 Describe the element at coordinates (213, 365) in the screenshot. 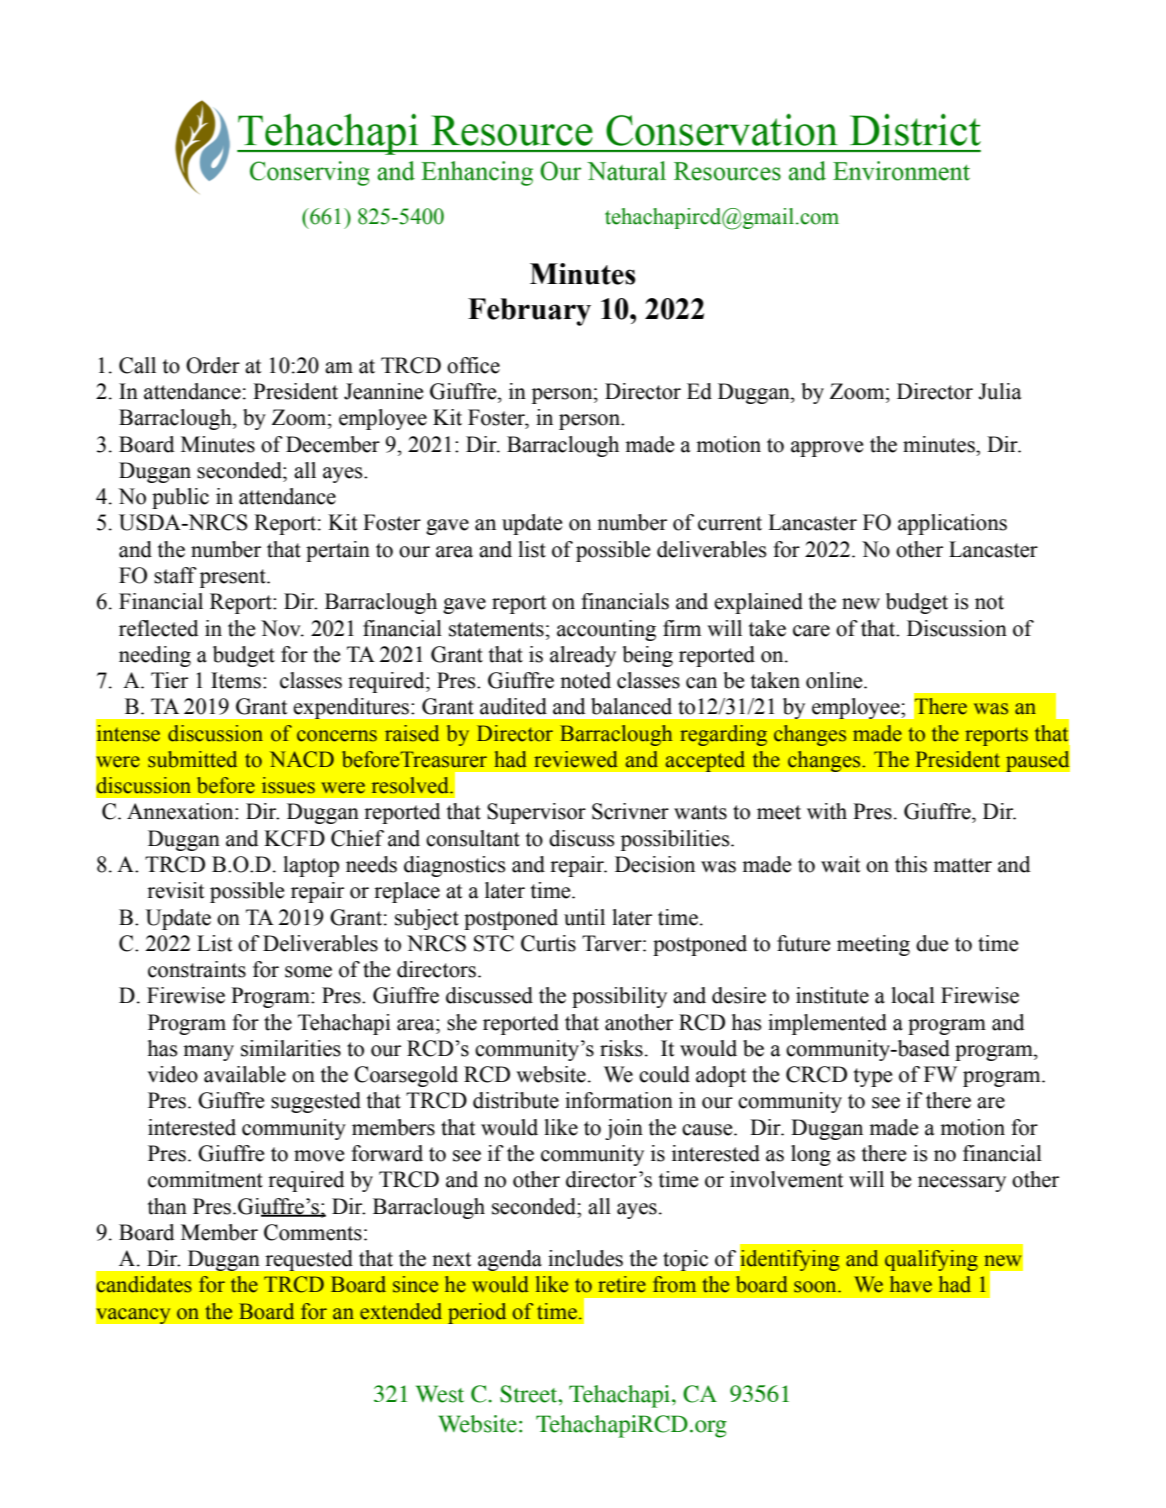

I see `Order` at that location.
